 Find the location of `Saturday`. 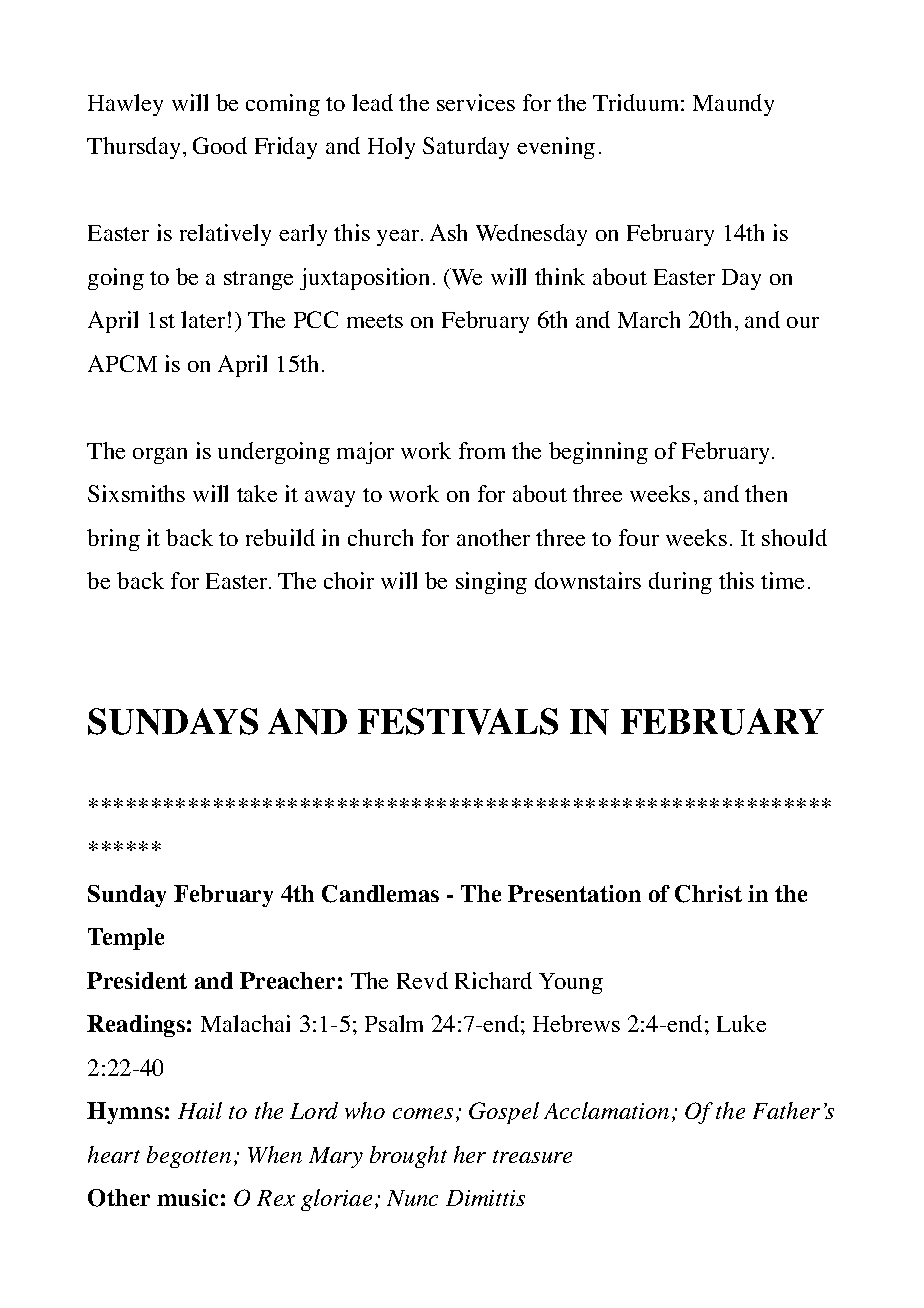

Saturday is located at coordinates (466, 148).
